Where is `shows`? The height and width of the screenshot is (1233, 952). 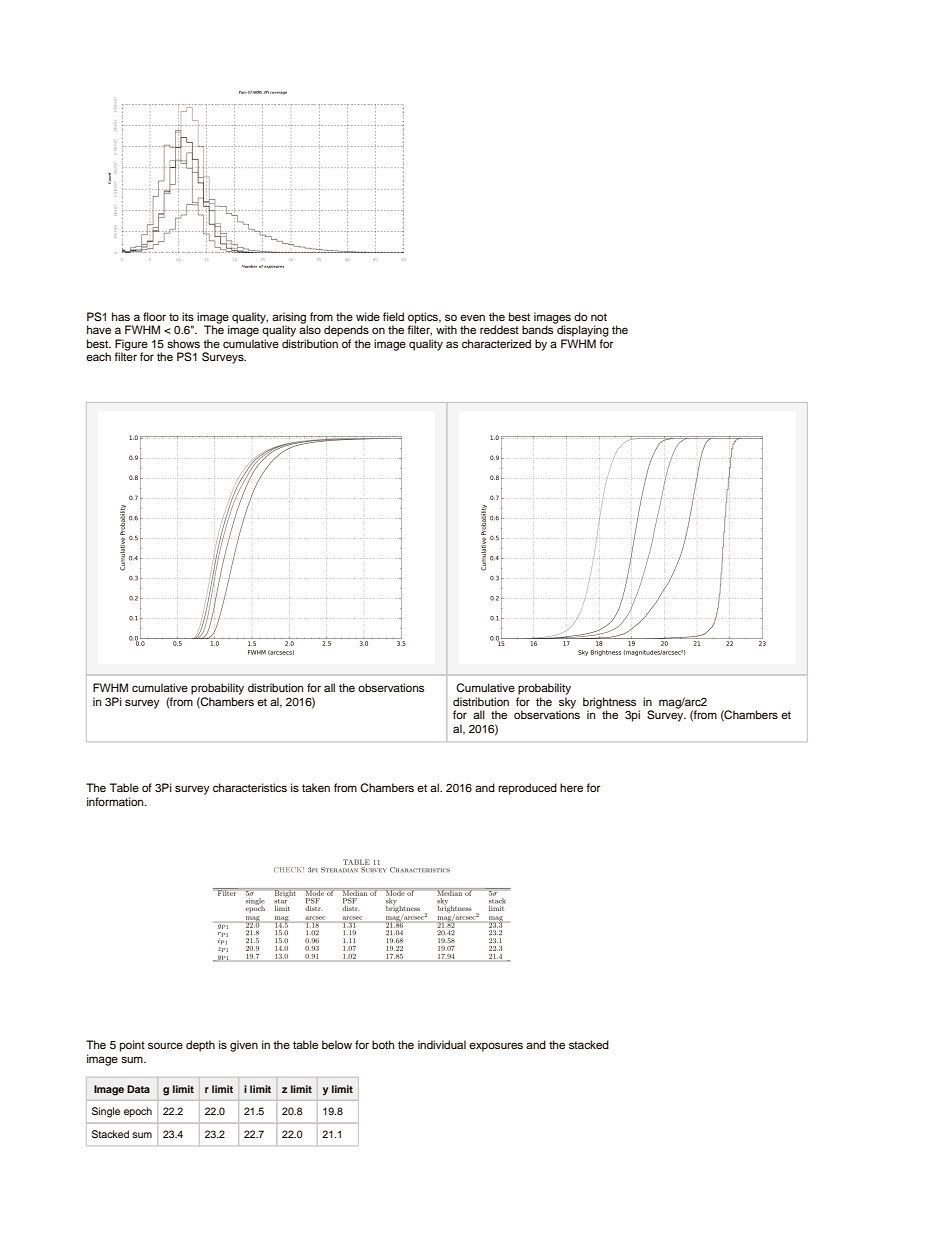 shows is located at coordinates (183, 343).
